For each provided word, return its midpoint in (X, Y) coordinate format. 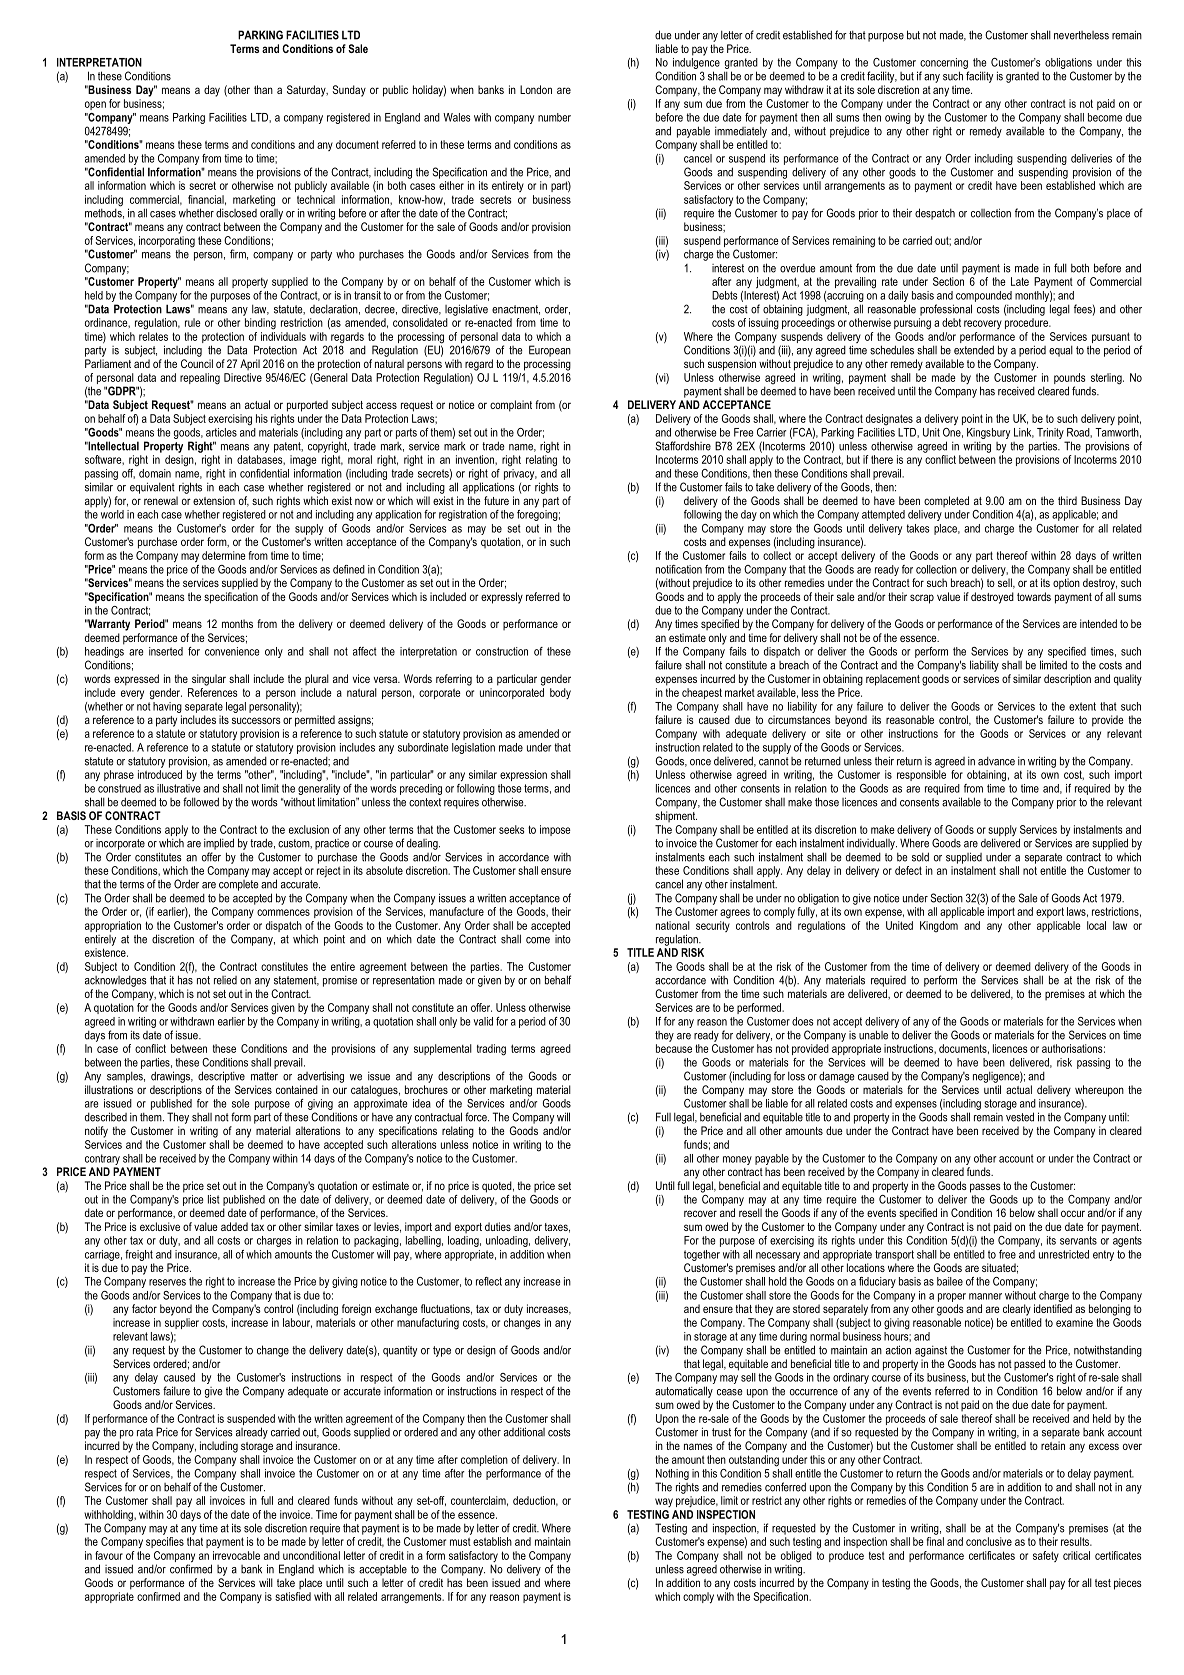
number (554, 117)
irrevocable (236, 1555)
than (263, 89)
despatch (935, 214)
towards (1034, 596)
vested (1020, 1117)
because (674, 1048)
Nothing (672, 1476)
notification (679, 569)
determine (224, 555)
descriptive (221, 1077)
